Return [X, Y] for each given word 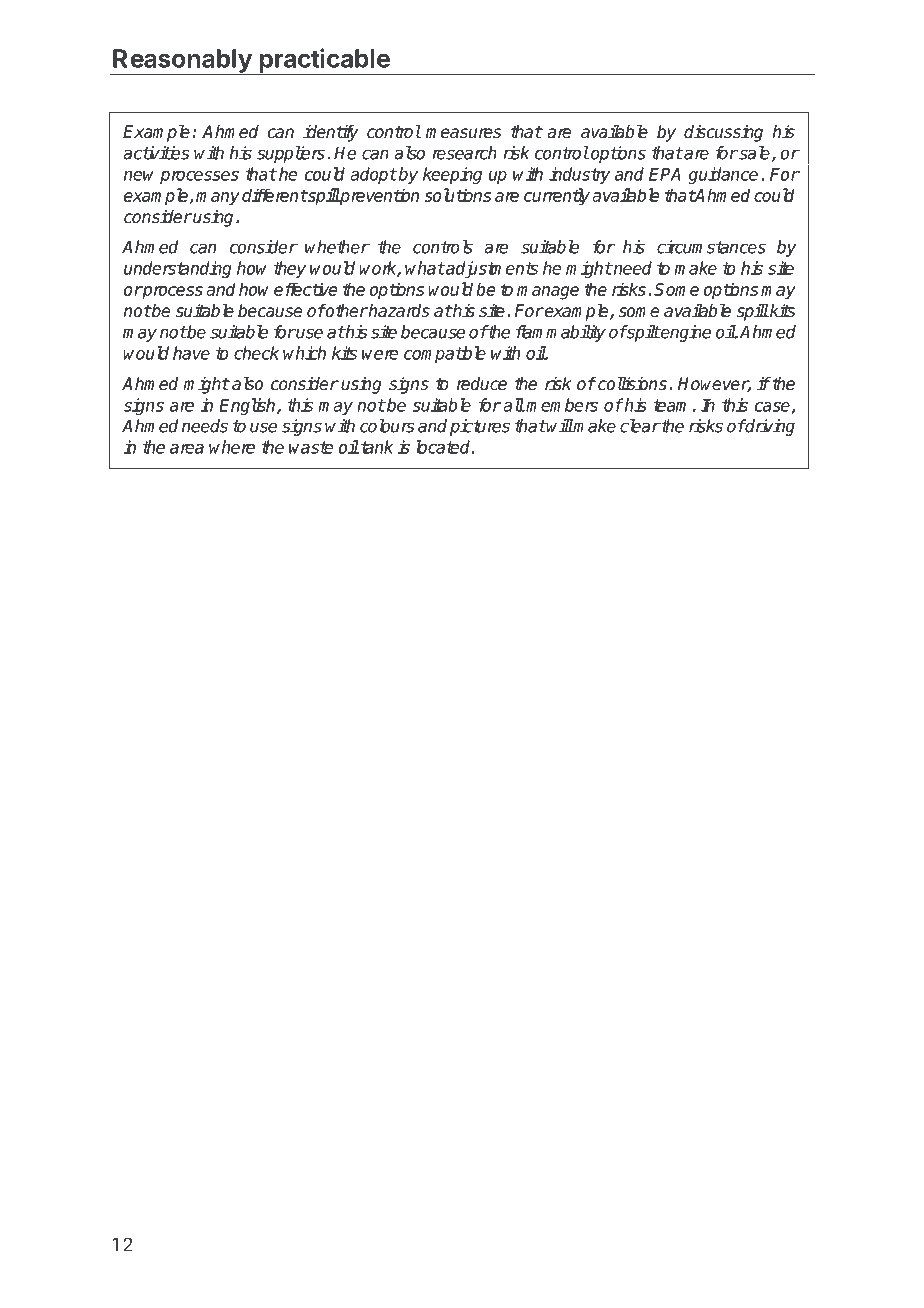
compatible [445, 354]
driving [769, 427]
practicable [324, 61]
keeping [452, 175]
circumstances [711, 247]
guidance [723, 175]
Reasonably [182, 62]
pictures [480, 427]
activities [156, 153]
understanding [178, 269]
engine [685, 333]
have [191, 353]
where [232, 447]
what [425, 268]
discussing [723, 133]
